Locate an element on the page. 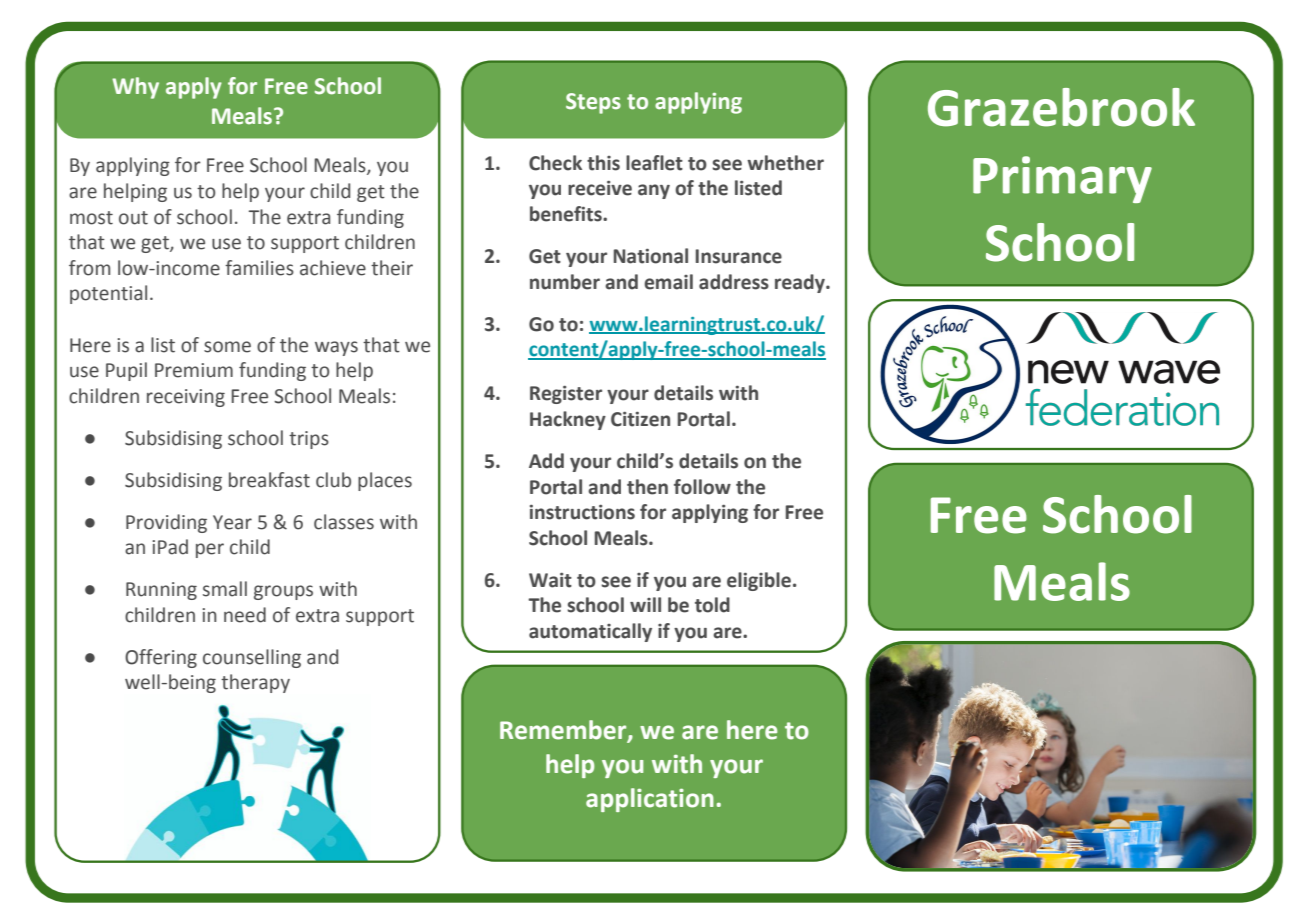  receiving is located at coordinates (186, 398).
